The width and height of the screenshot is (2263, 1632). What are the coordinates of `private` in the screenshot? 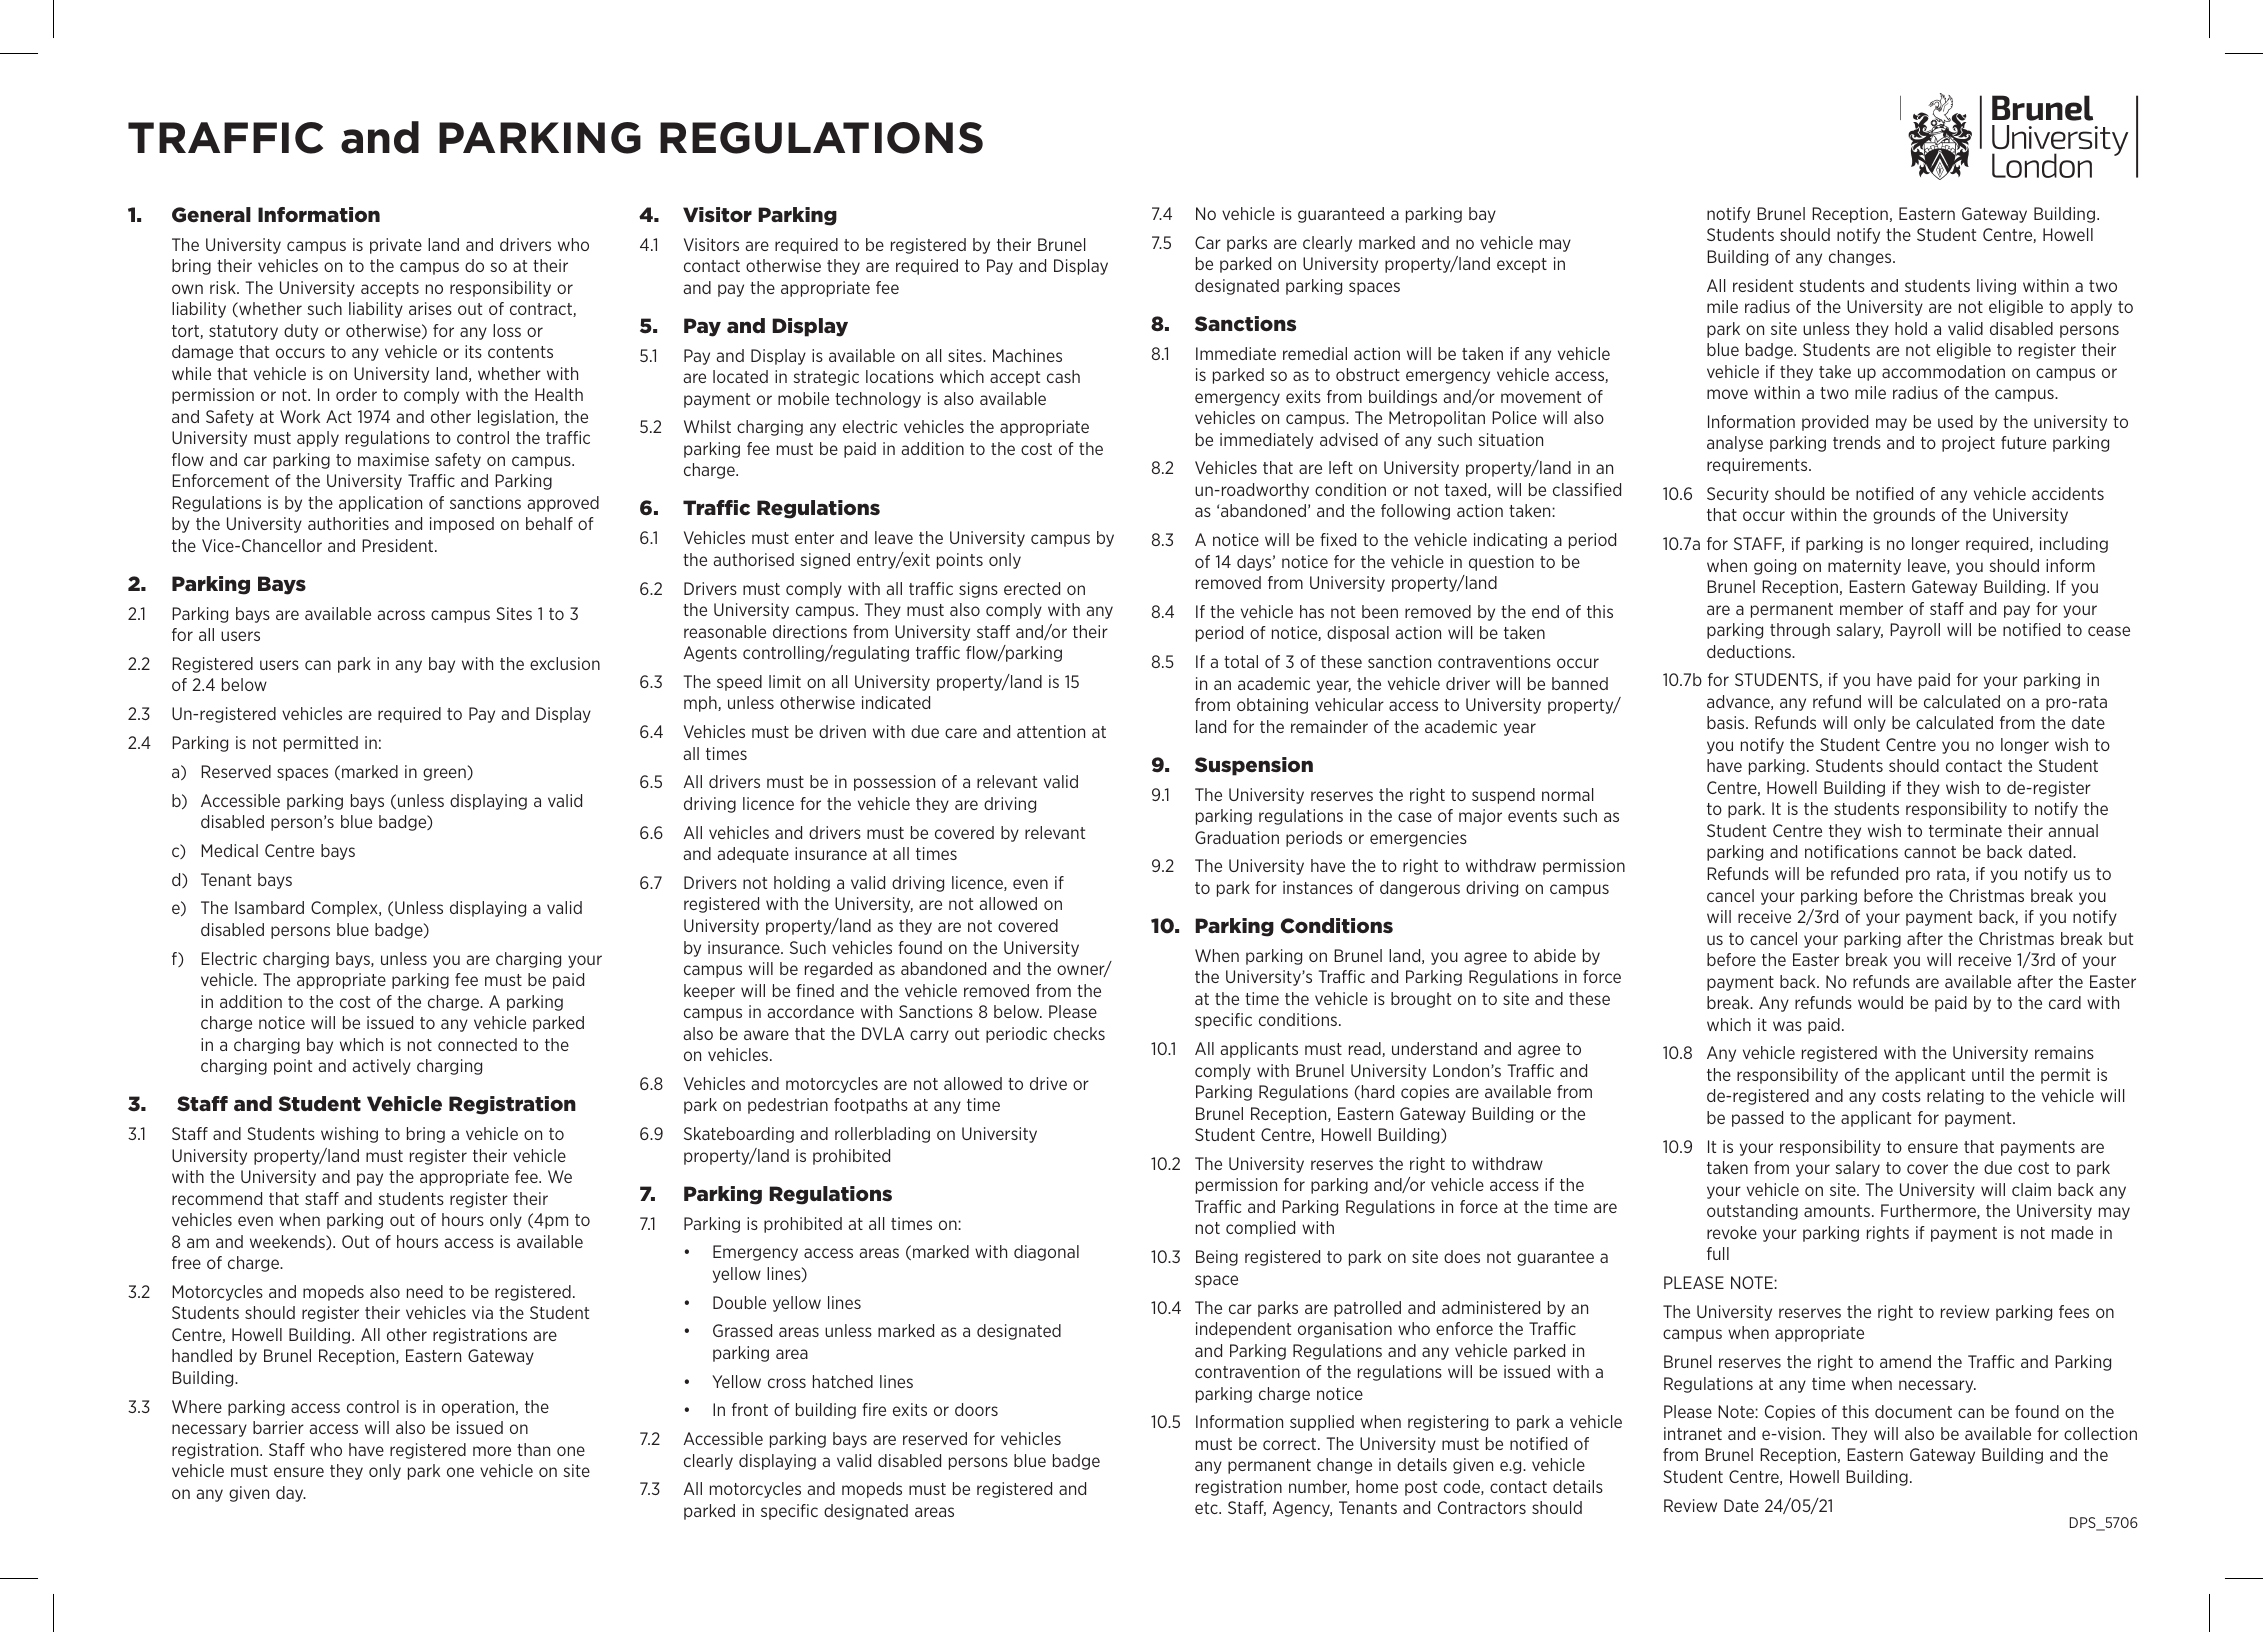 It's located at (396, 246).
